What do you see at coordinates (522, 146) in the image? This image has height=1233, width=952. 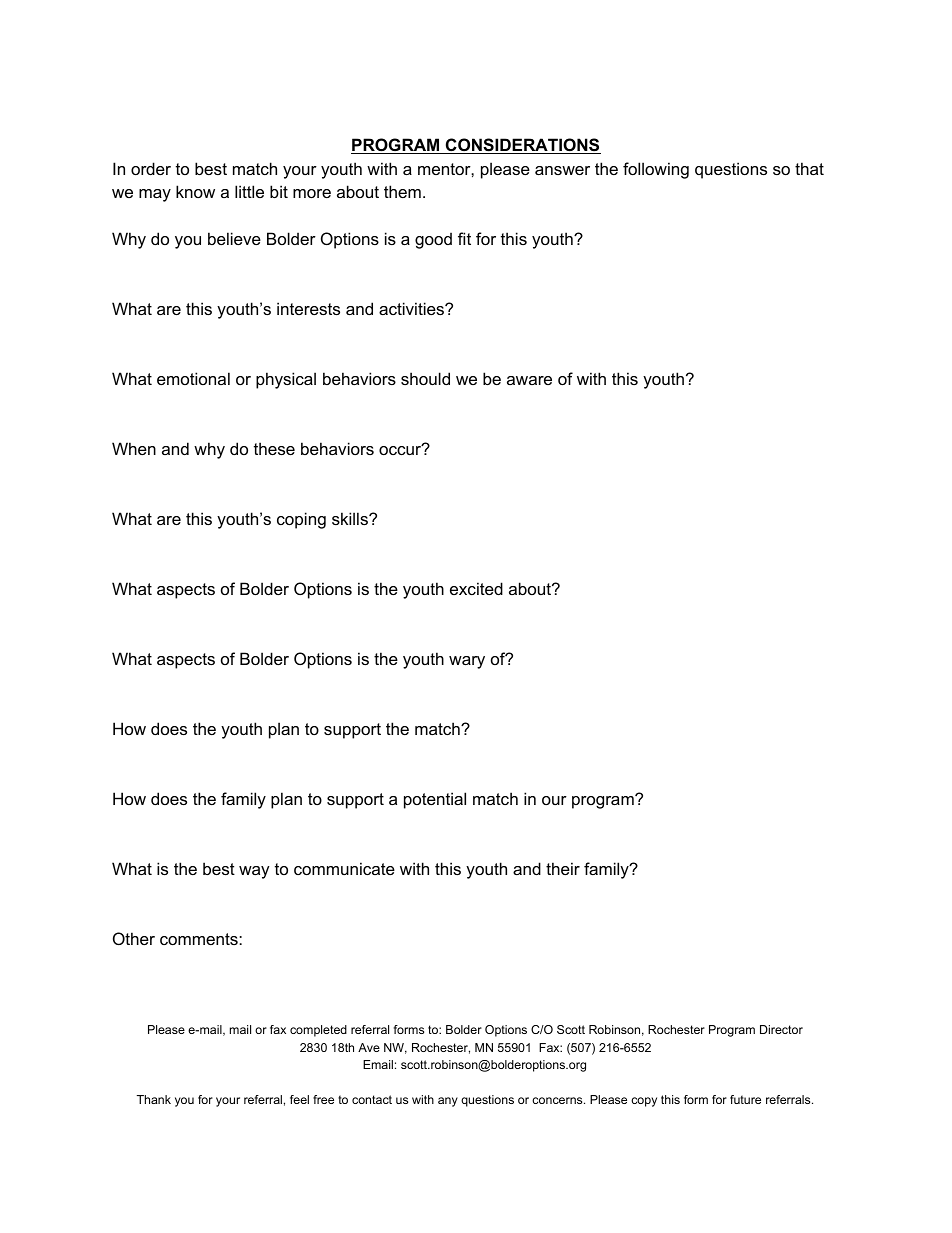 I see `CONSIDERATIONS` at bounding box center [522, 146].
